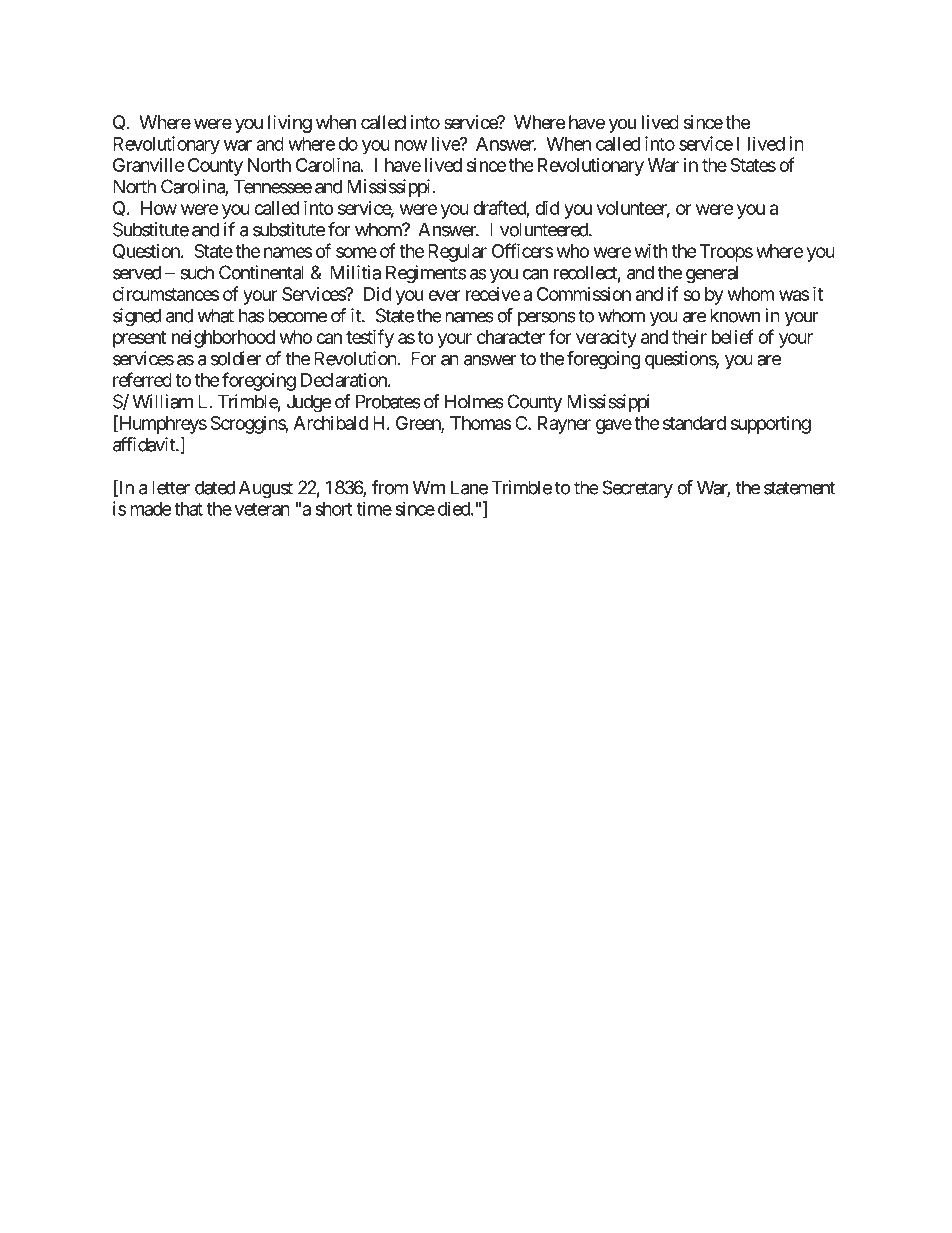 Image resolution: width=952 pixels, height=1233 pixels. What do you see at coordinates (215, 487) in the image?
I see `dated` at bounding box center [215, 487].
